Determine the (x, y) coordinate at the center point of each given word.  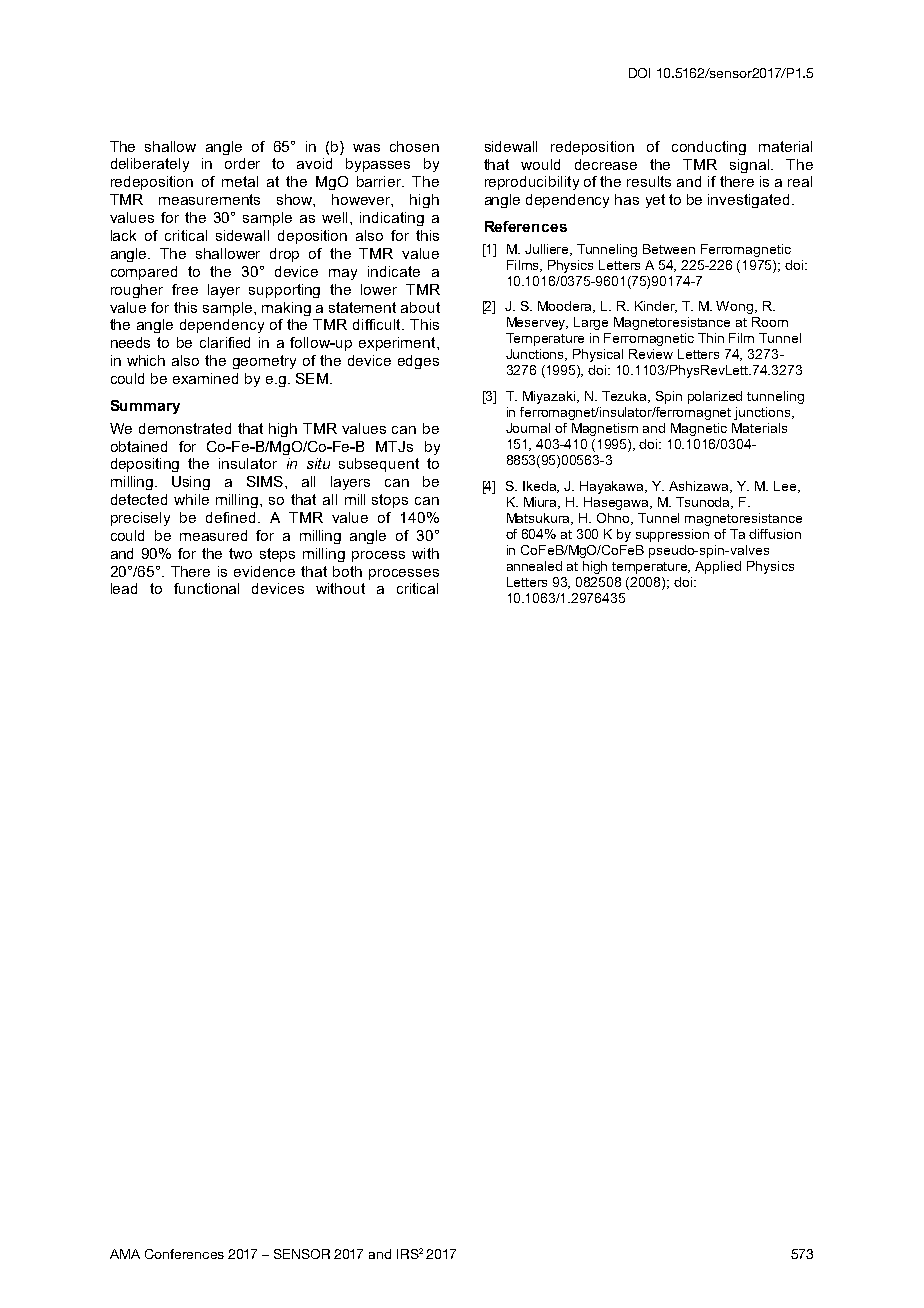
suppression (672, 535)
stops (390, 501)
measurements (209, 199)
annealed (534, 566)
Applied (718, 567)
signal (751, 166)
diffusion (775, 534)
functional (206, 588)
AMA (125, 1254)
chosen (414, 146)
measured (213, 535)
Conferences (184, 1254)
